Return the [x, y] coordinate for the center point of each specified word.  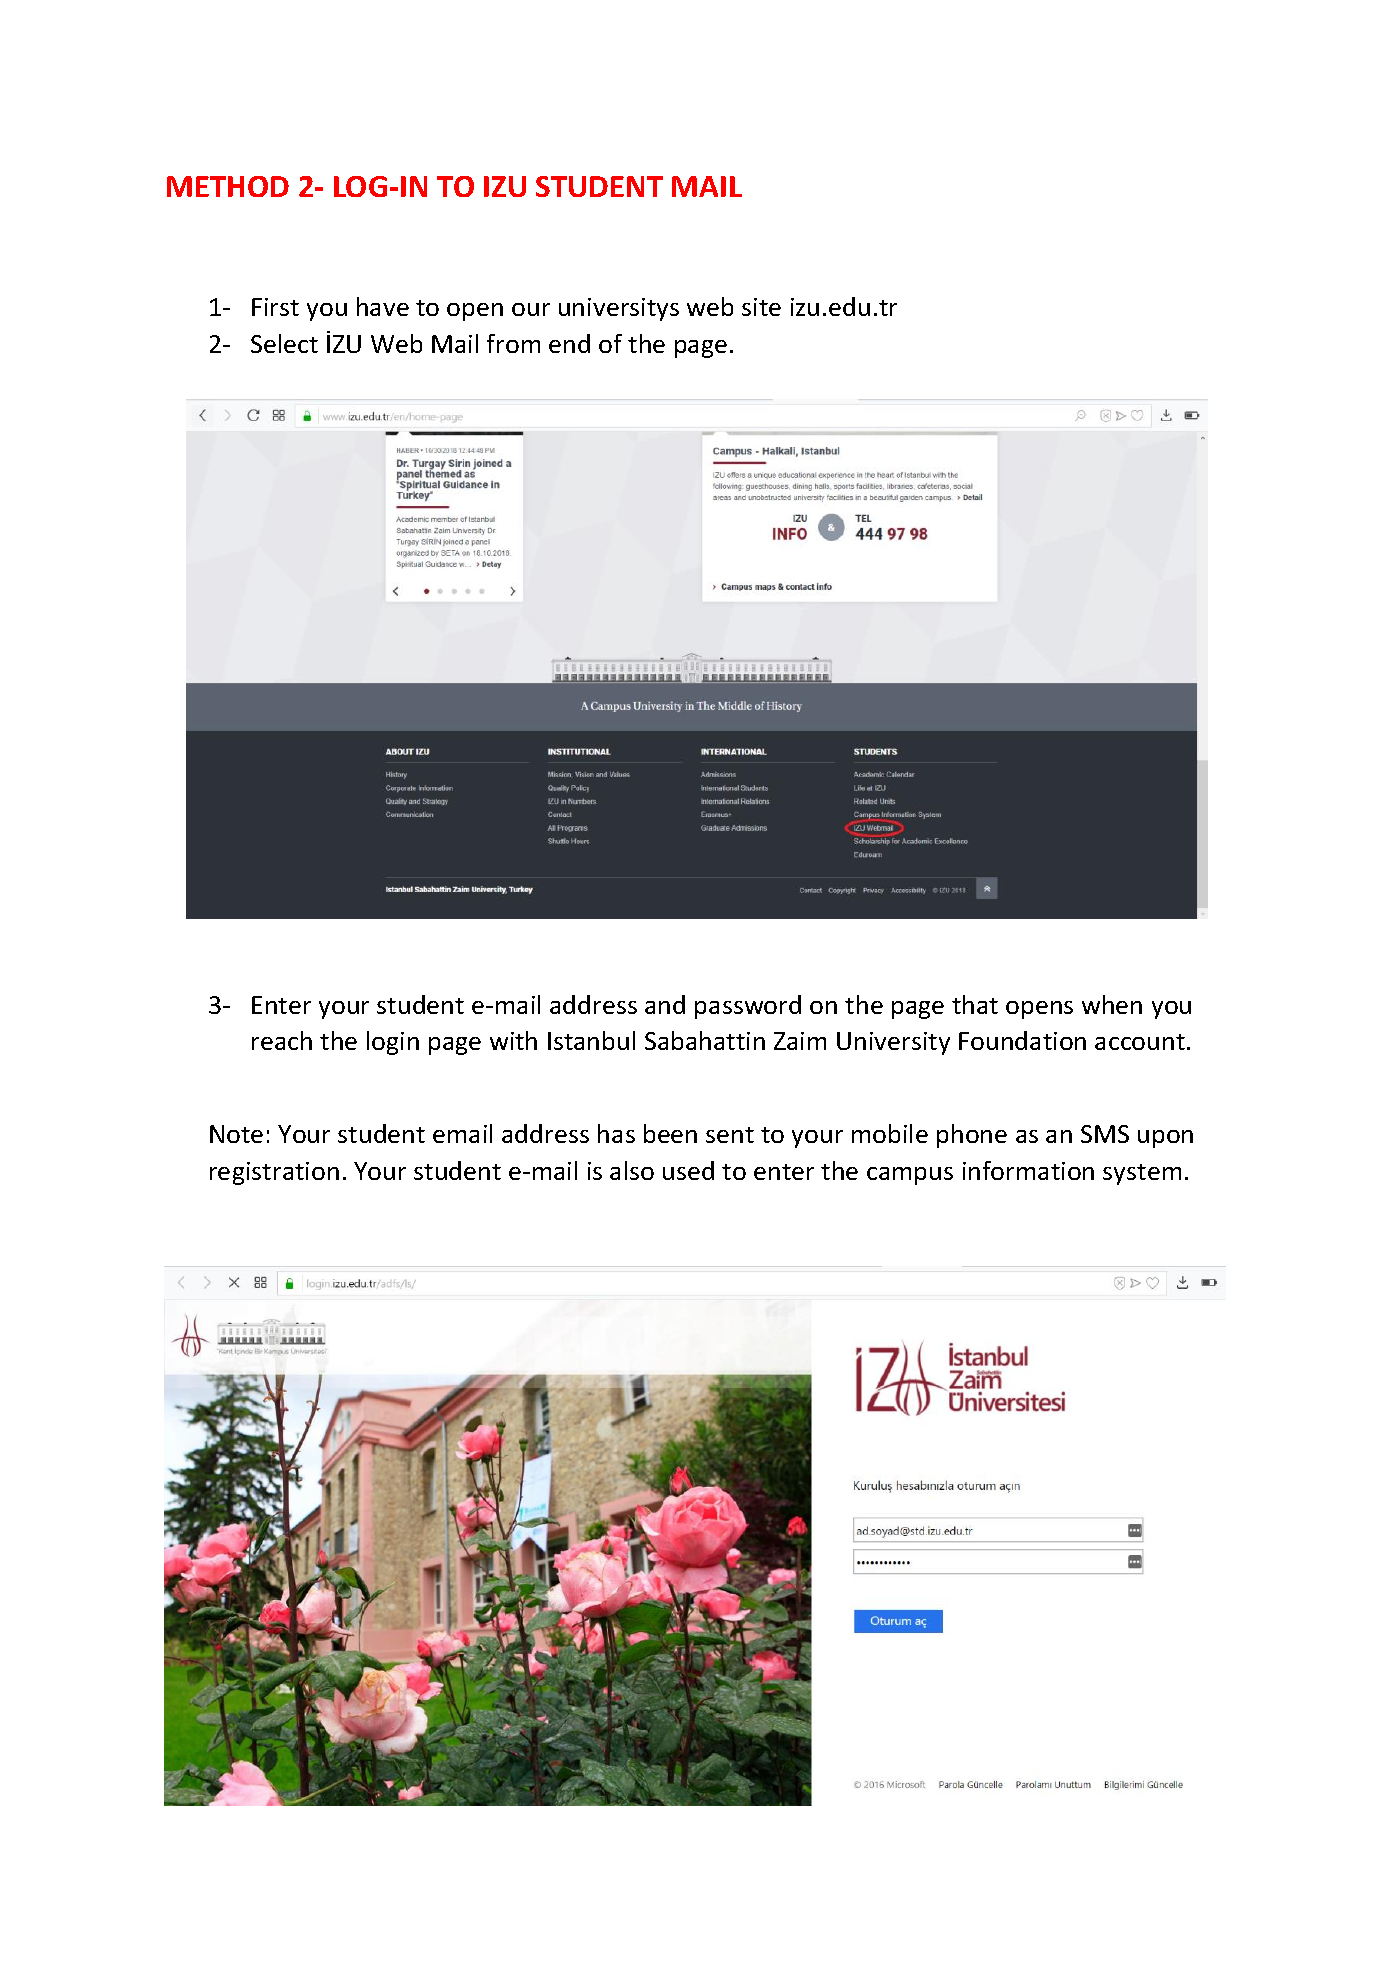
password [748, 1007]
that [975, 1004]
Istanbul [591, 1040]
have [383, 306]
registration [274, 1173]
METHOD [228, 186]
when [1112, 1004]
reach [282, 1040]
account [1140, 1042]
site [761, 307]
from [513, 343]
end [569, 343]
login [393, 1043]
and [665, 1004]
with [513, 1040]
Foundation [1022, 1040]
